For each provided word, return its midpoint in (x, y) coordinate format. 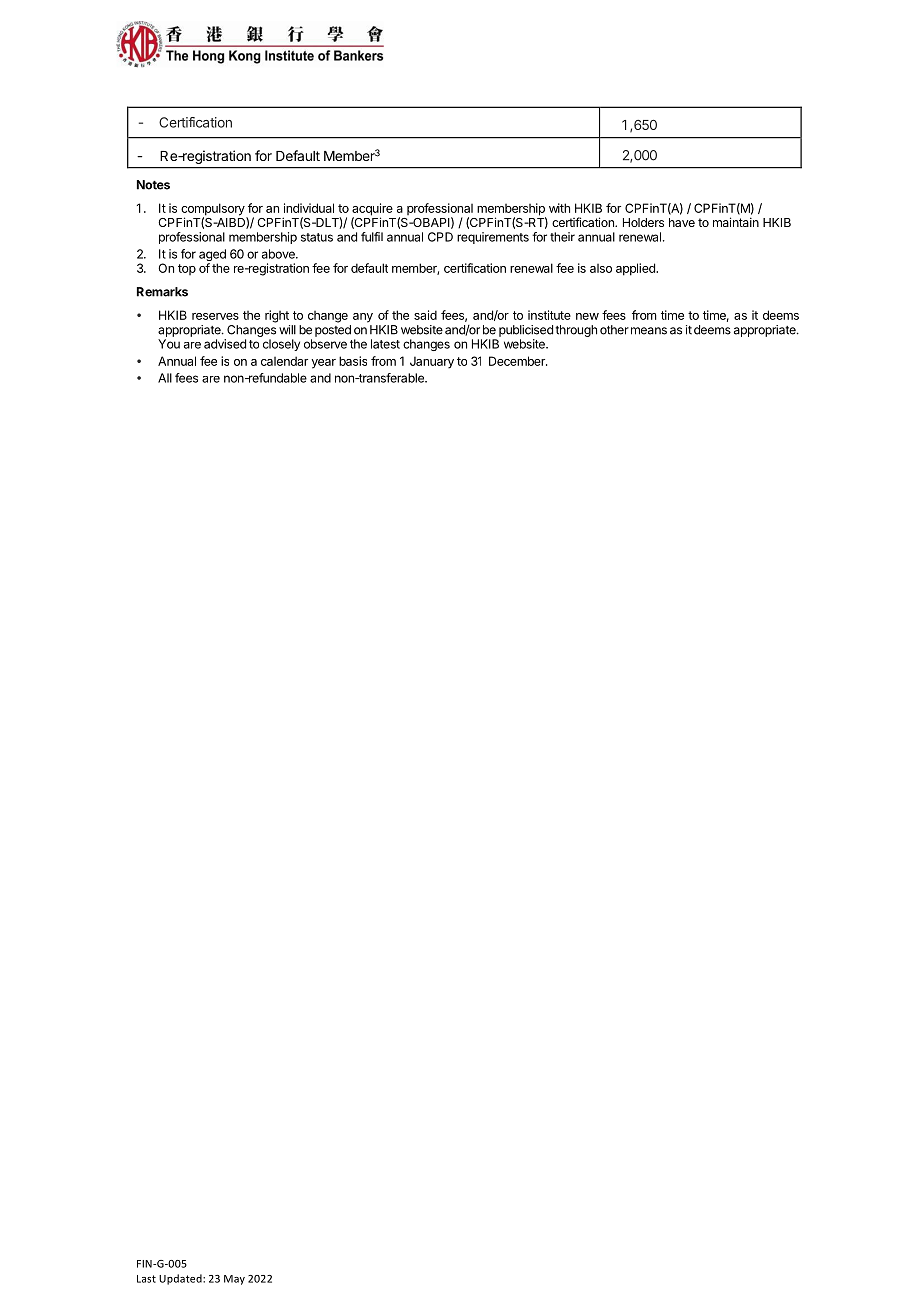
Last (146, 1279)
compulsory (214, 210)
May (234, 1280)
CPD (440, 237)
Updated (181, 1279)
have (682, 222)
